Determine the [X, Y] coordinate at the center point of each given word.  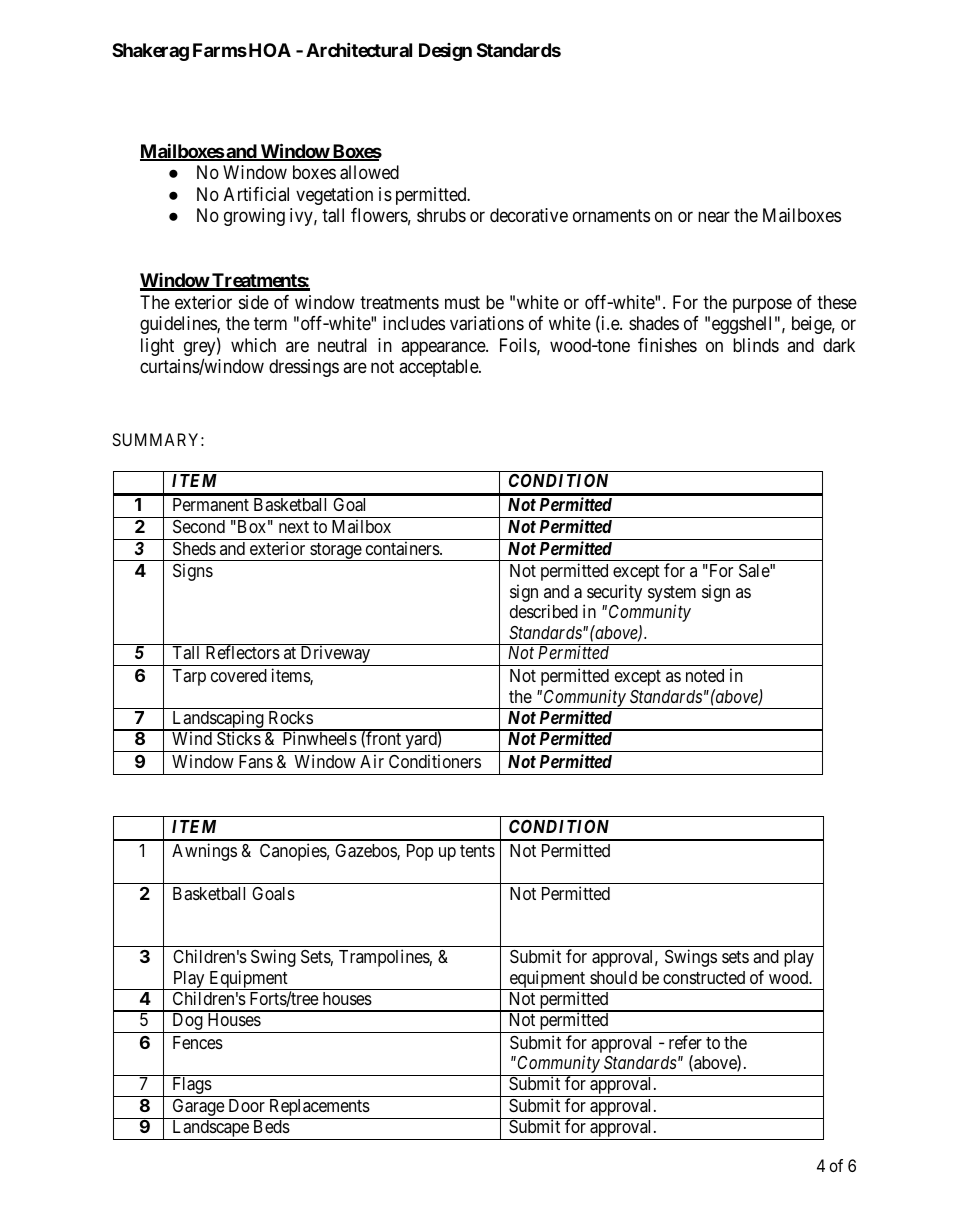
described [544, 611]
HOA [268, 50]
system [672, 595]
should [613, 977]
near [714, 217]
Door [247, 1105]
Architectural [359, 49]
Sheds [194, 548]
